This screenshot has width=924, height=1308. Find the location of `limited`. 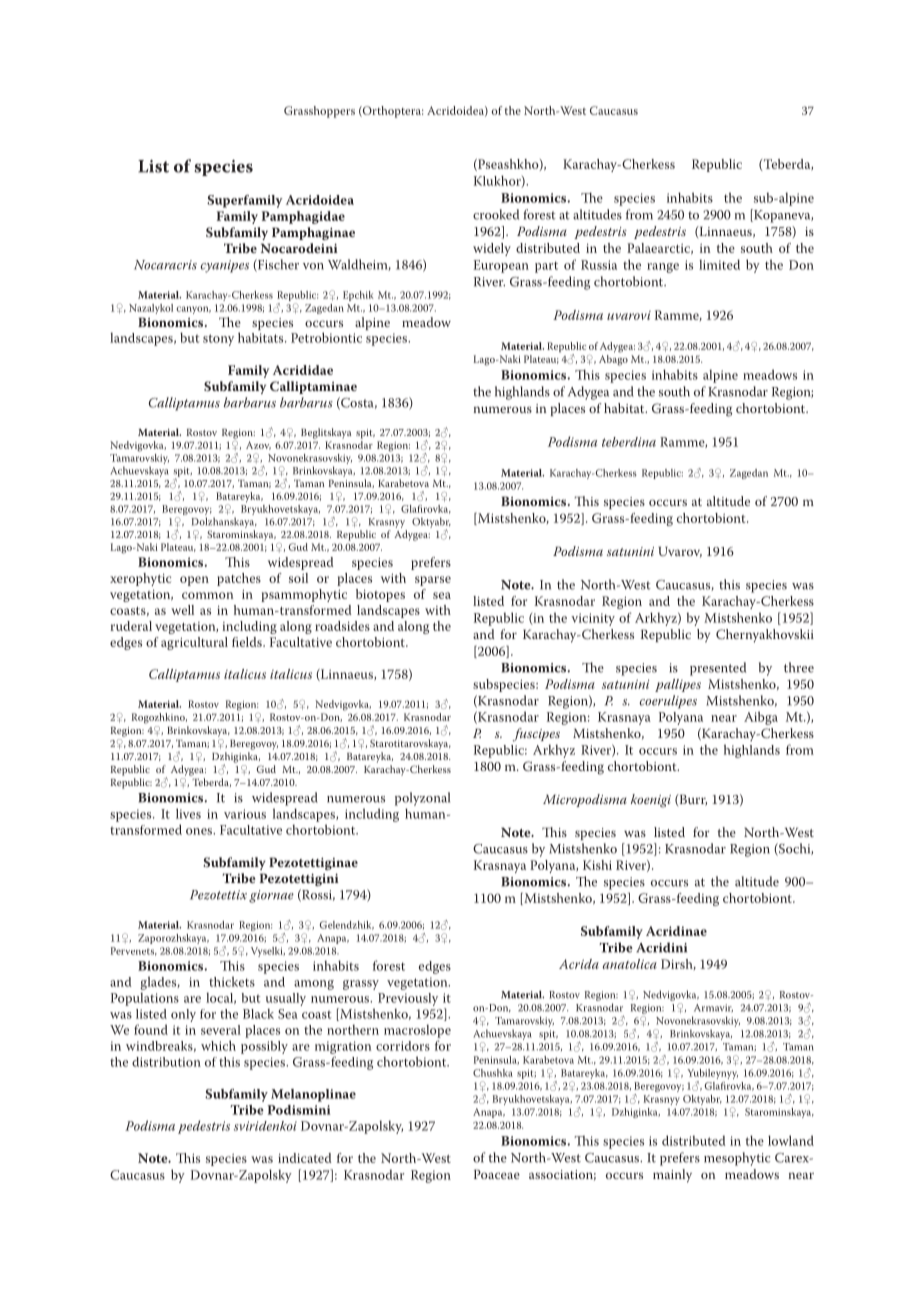

limited is located at coordinates (719, 264).
